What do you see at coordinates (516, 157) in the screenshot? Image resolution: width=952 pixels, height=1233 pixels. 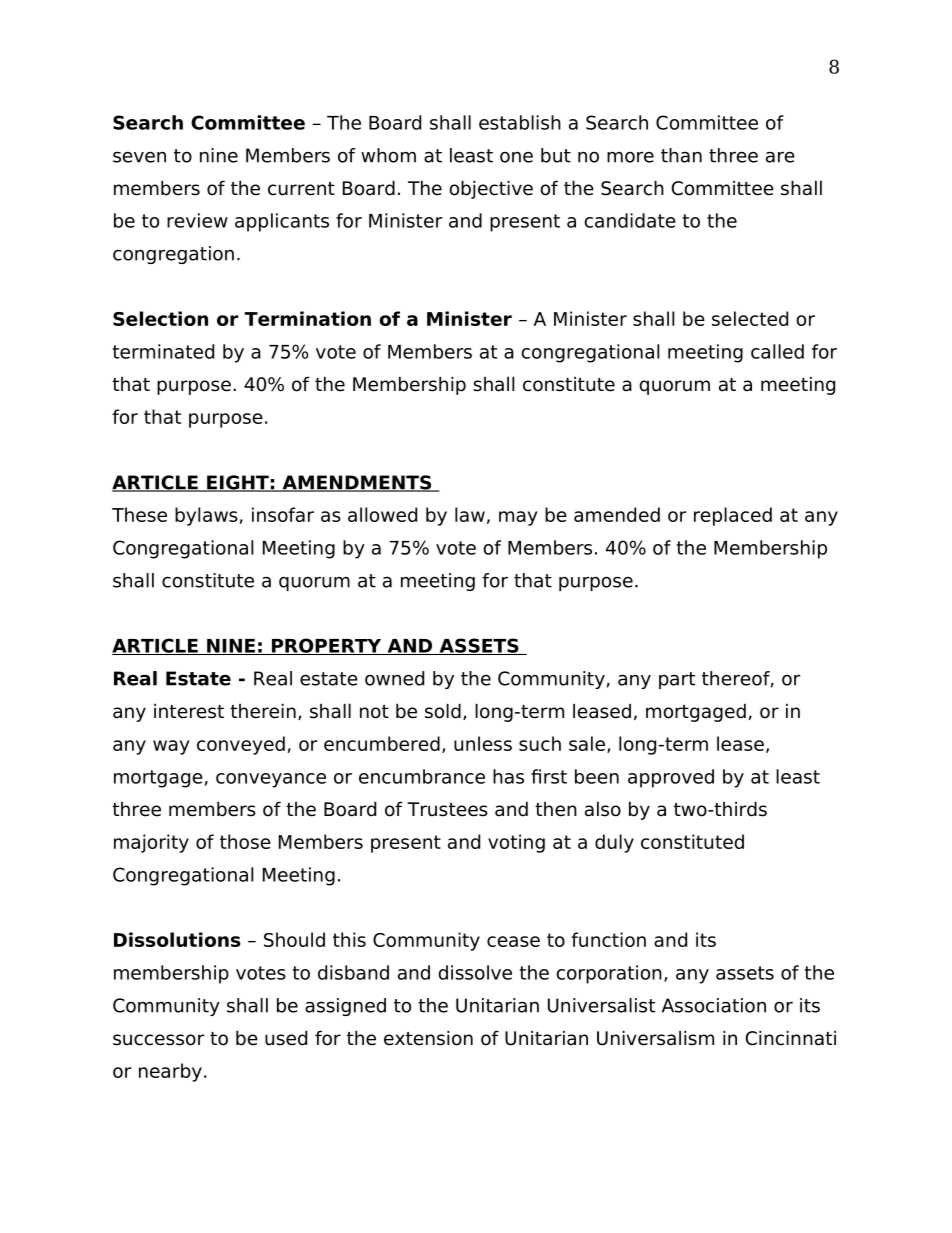 I see `one` at bounding box center [516, 157].
